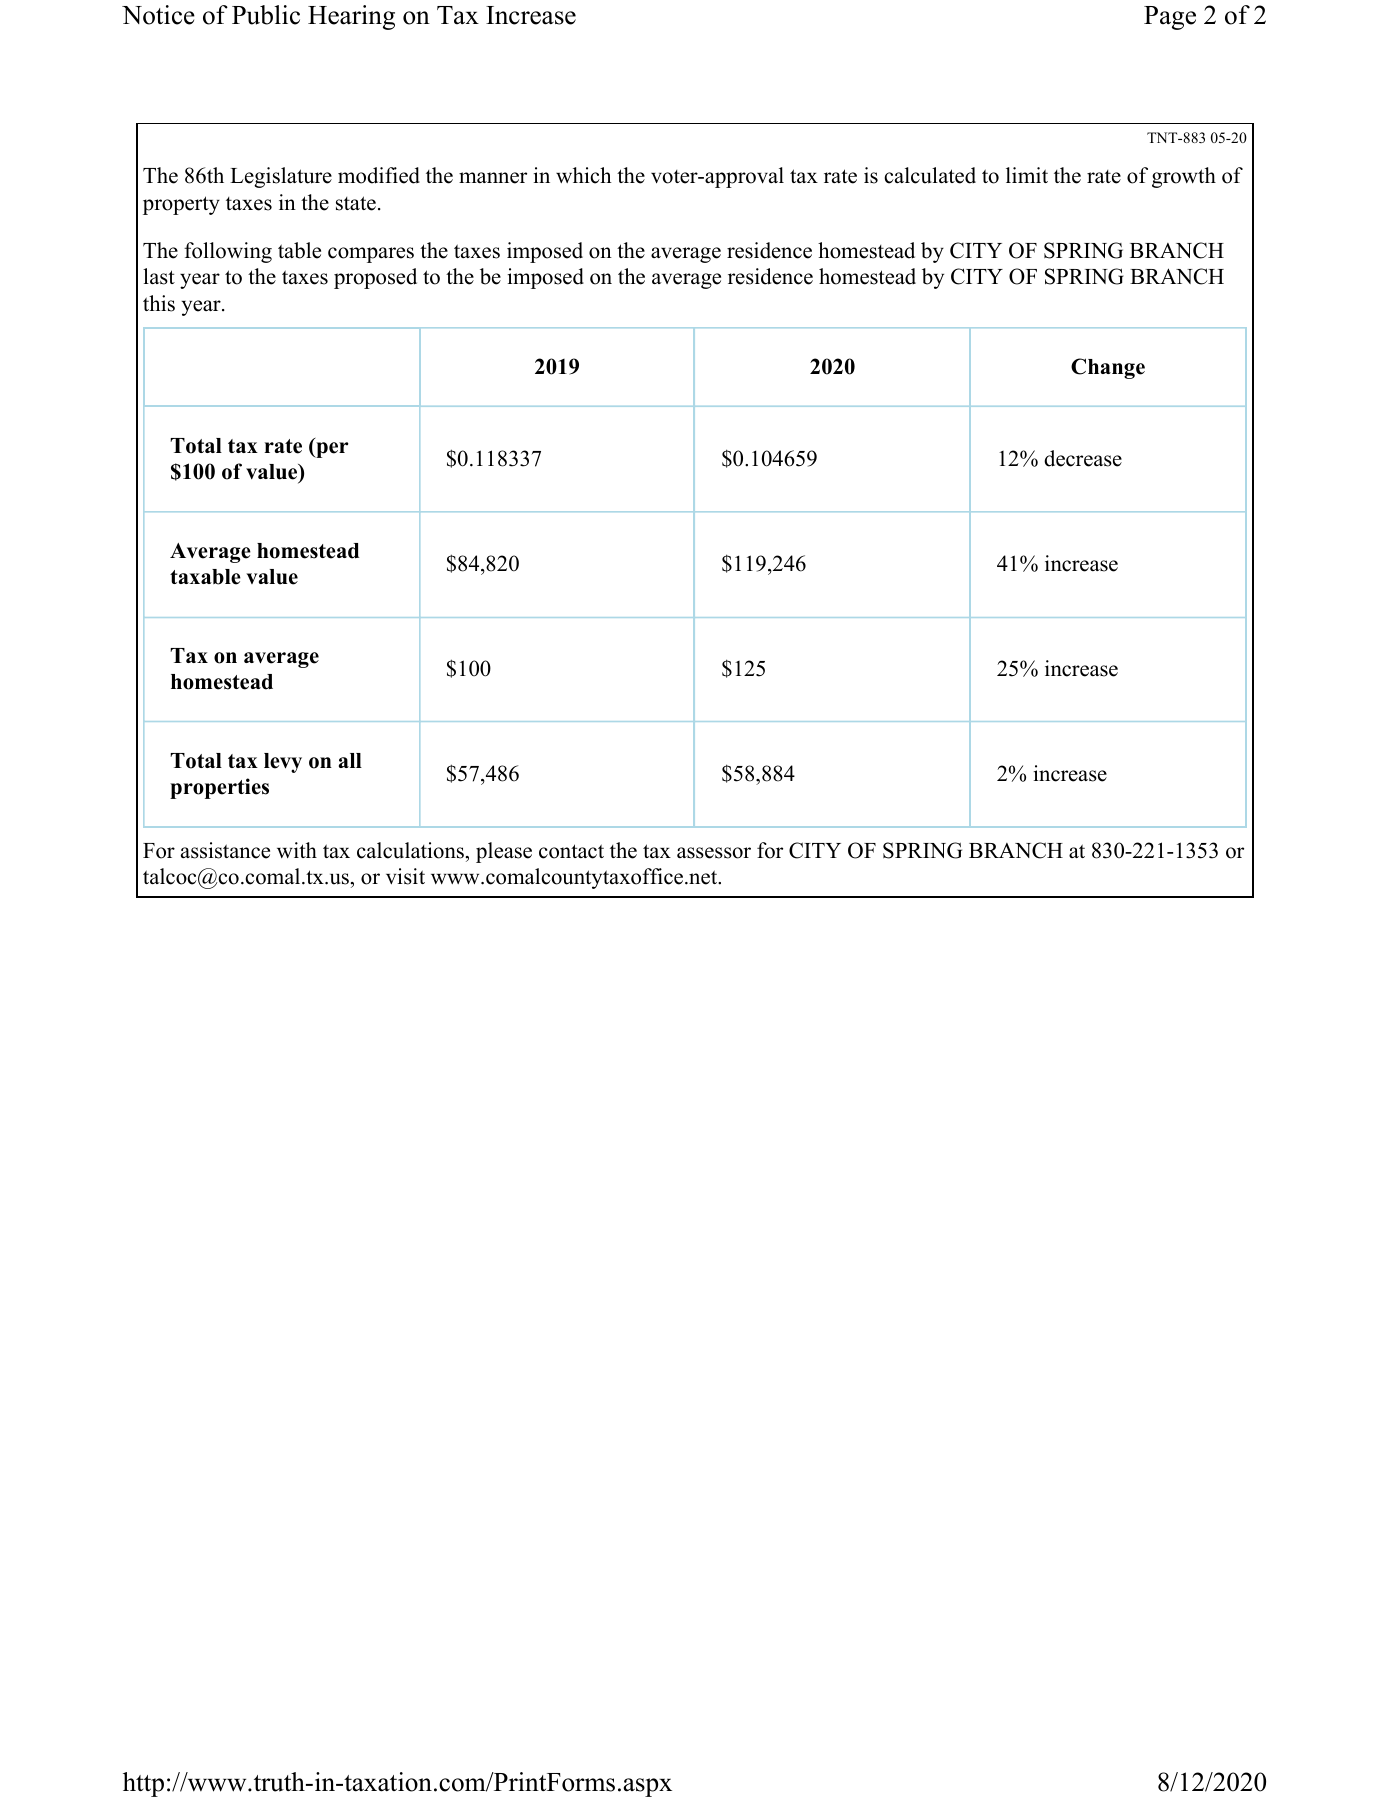 This page has height=1799, width=1390. Describe the element at coordinates (584, 175) in the page. I see `which` at that location.
